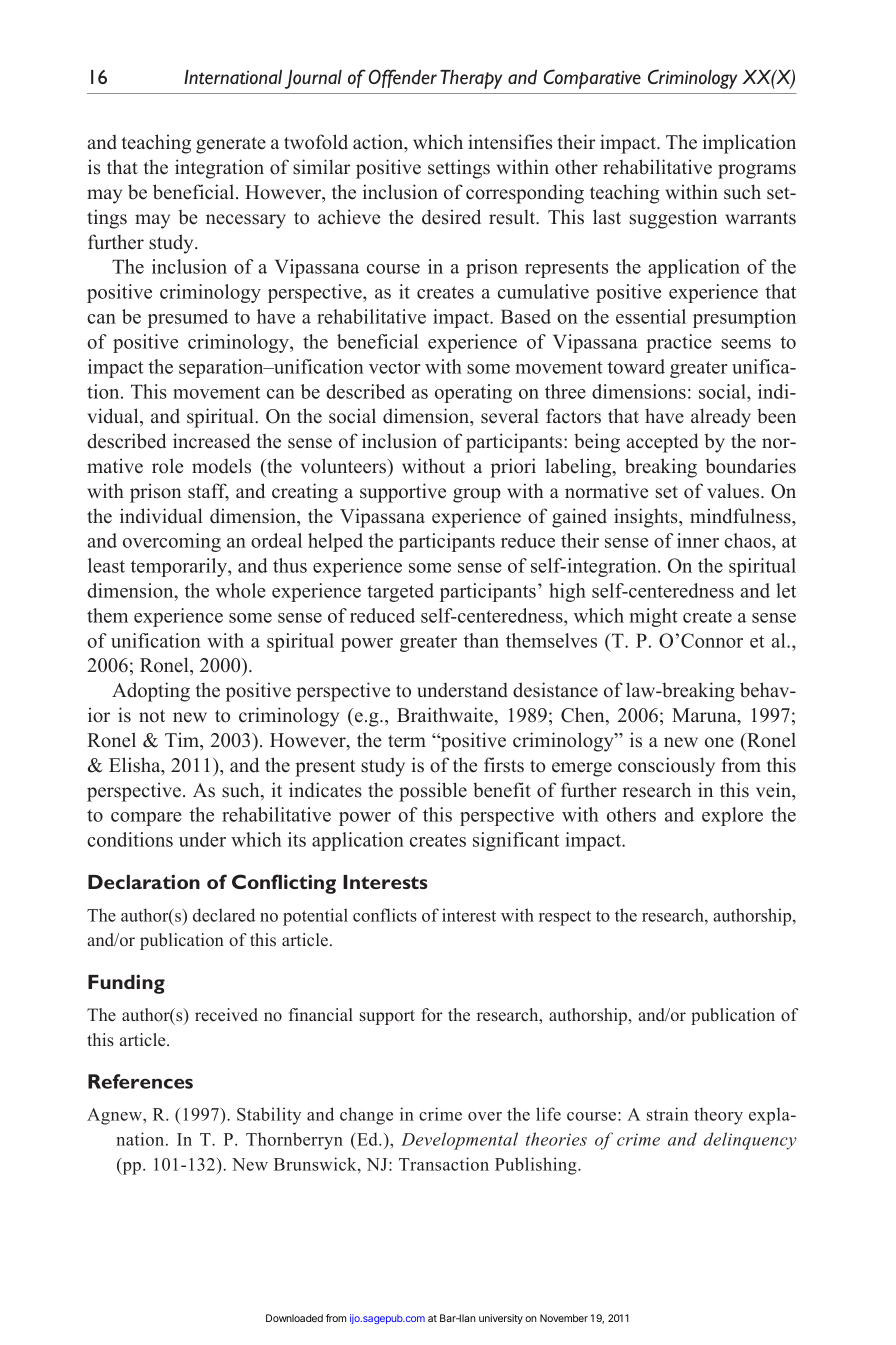 This page has width=896, height=1345. What do you see at coordinates (294, 1318) in the page?
I see `Downloaded` at bounding box center [294, 1318].
